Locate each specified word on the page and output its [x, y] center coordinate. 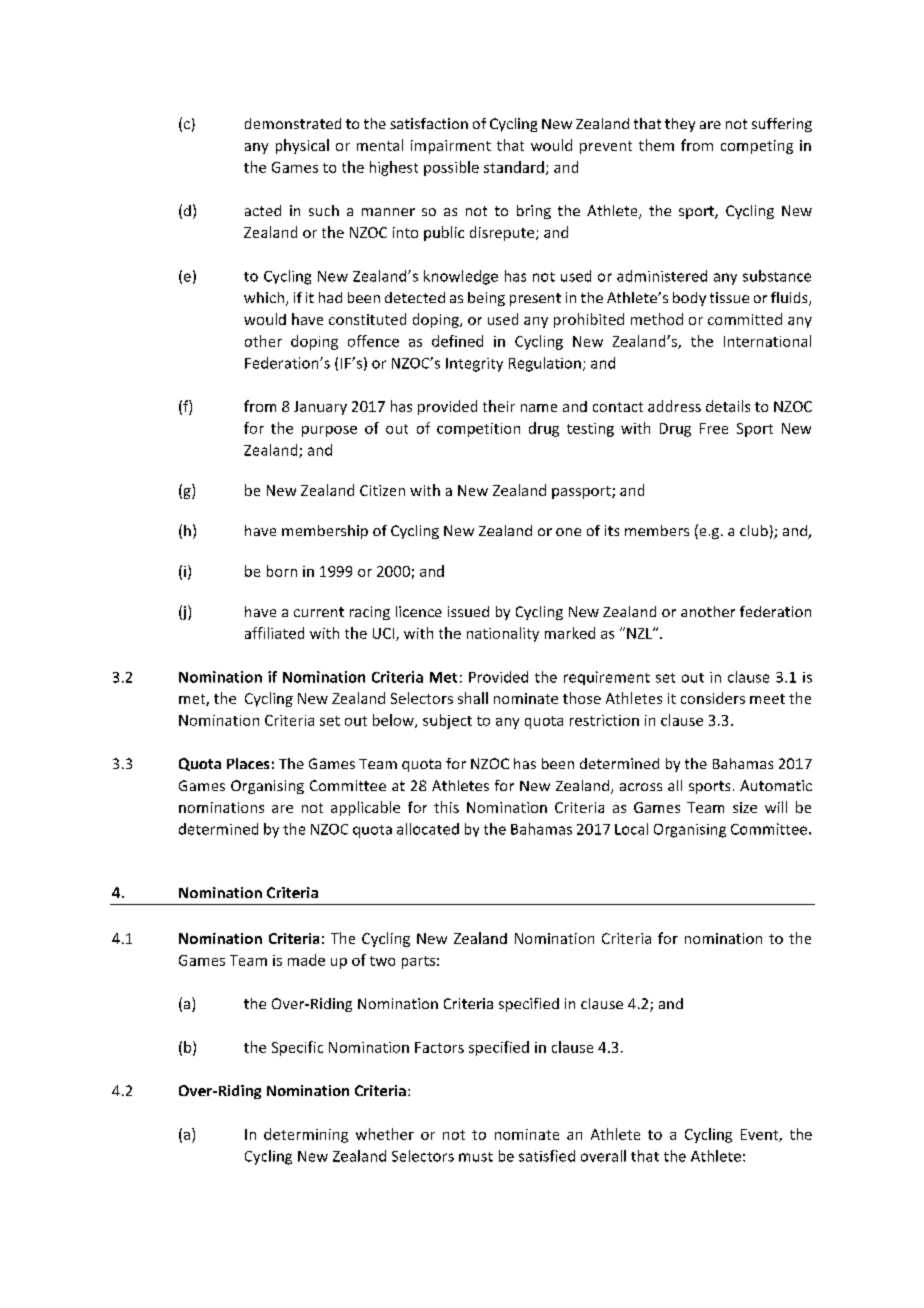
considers [713, 698]
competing [757, 147]
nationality [503, 634]
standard [514, 167]
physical [302, 146]
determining [306, 1135]
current [319, 612]
